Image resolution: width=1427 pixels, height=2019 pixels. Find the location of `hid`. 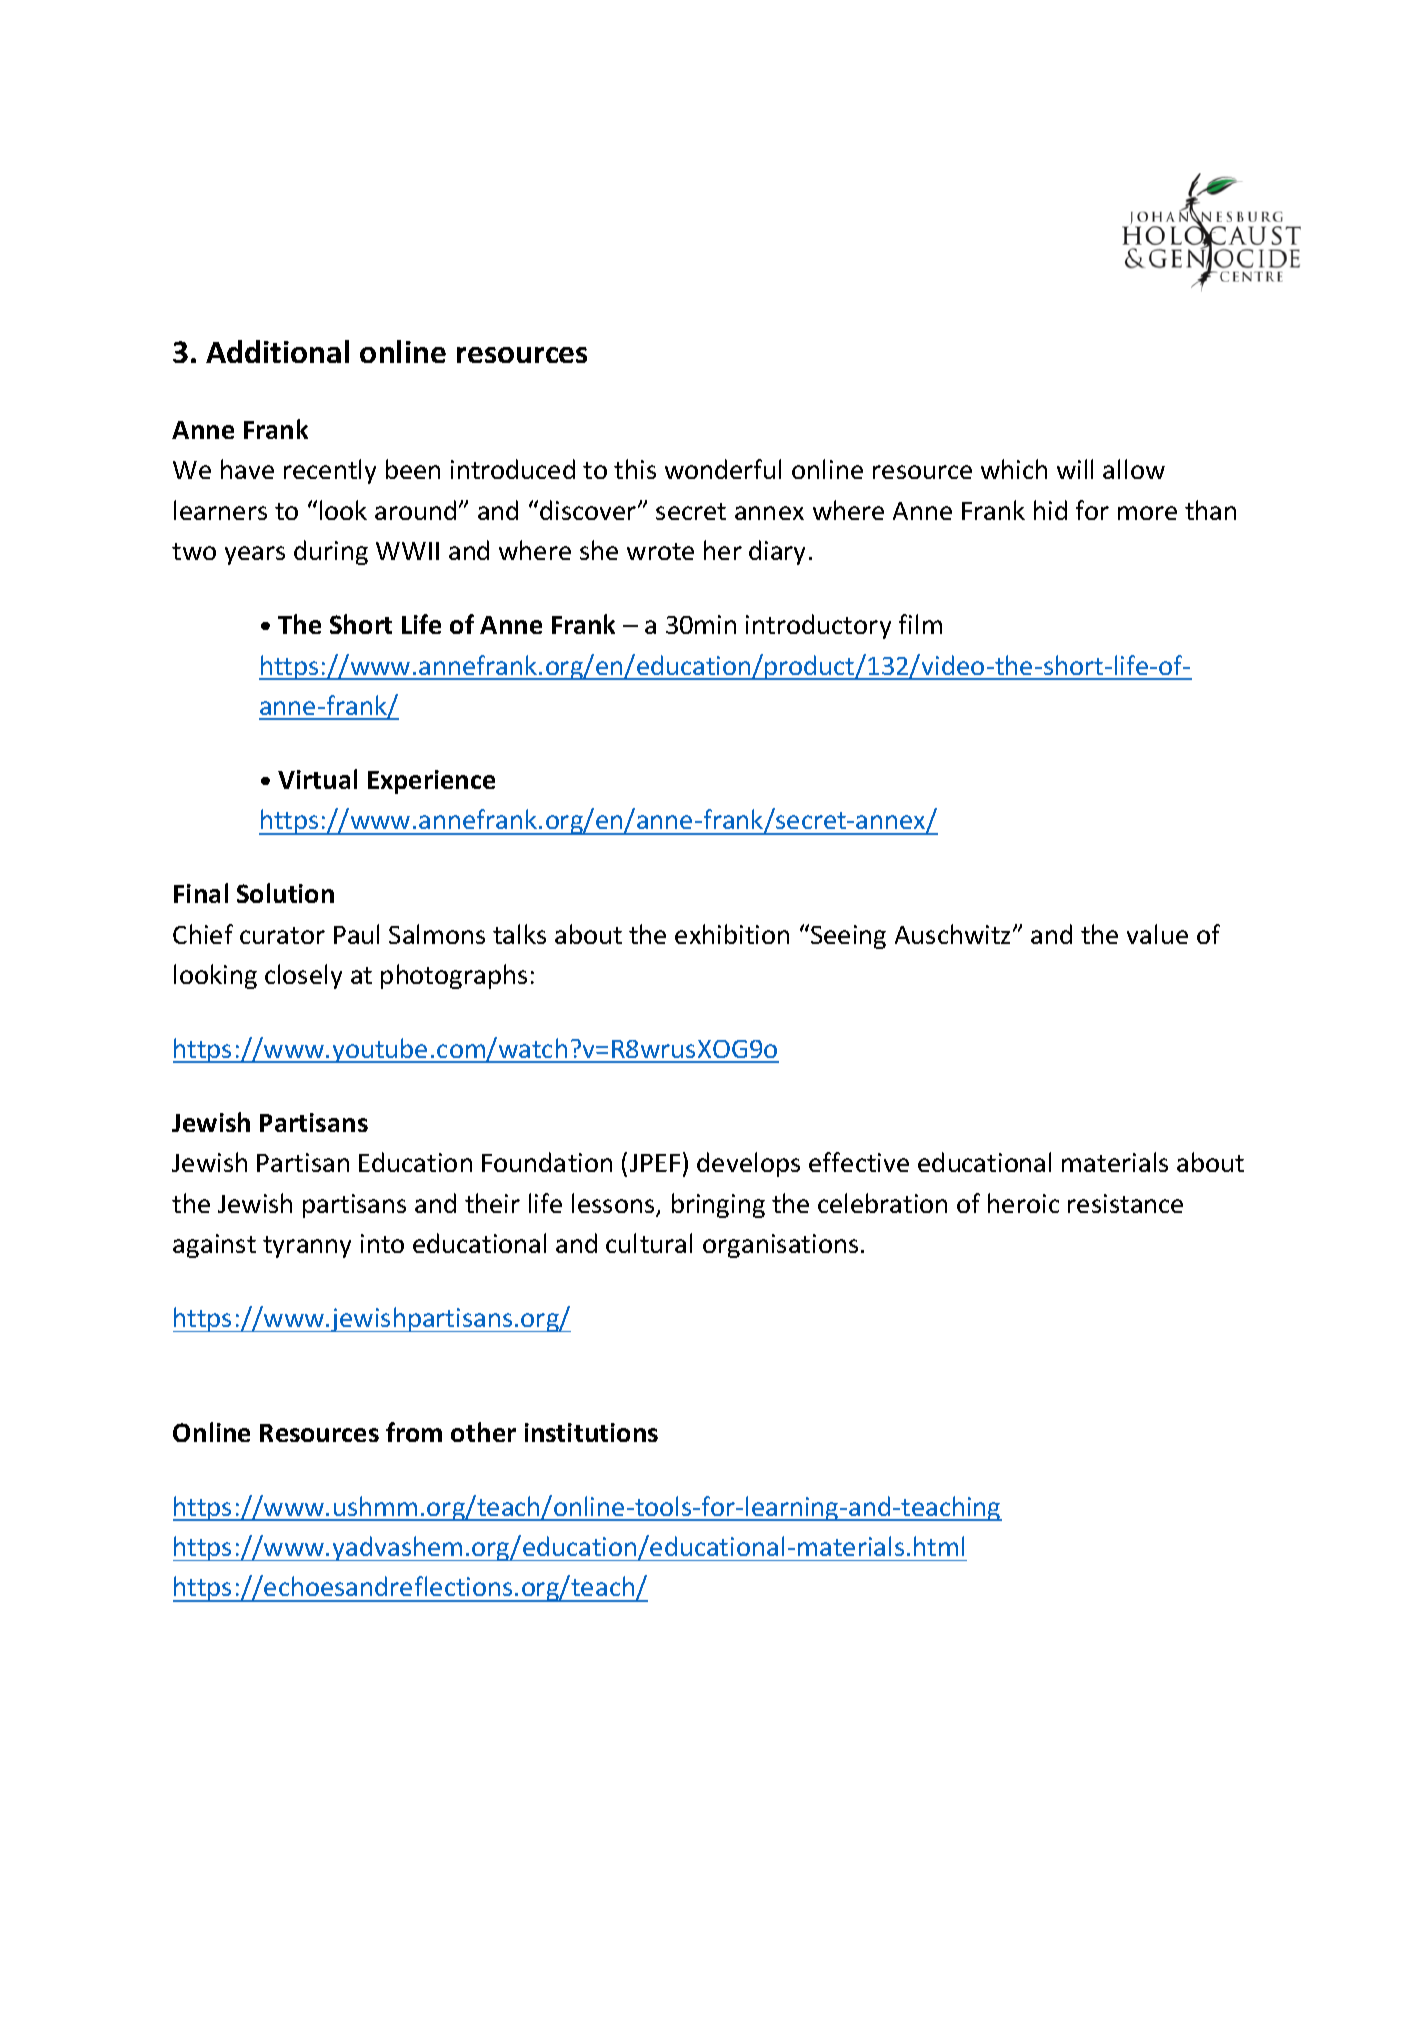

hid is located at coordinates (1050, 510).
